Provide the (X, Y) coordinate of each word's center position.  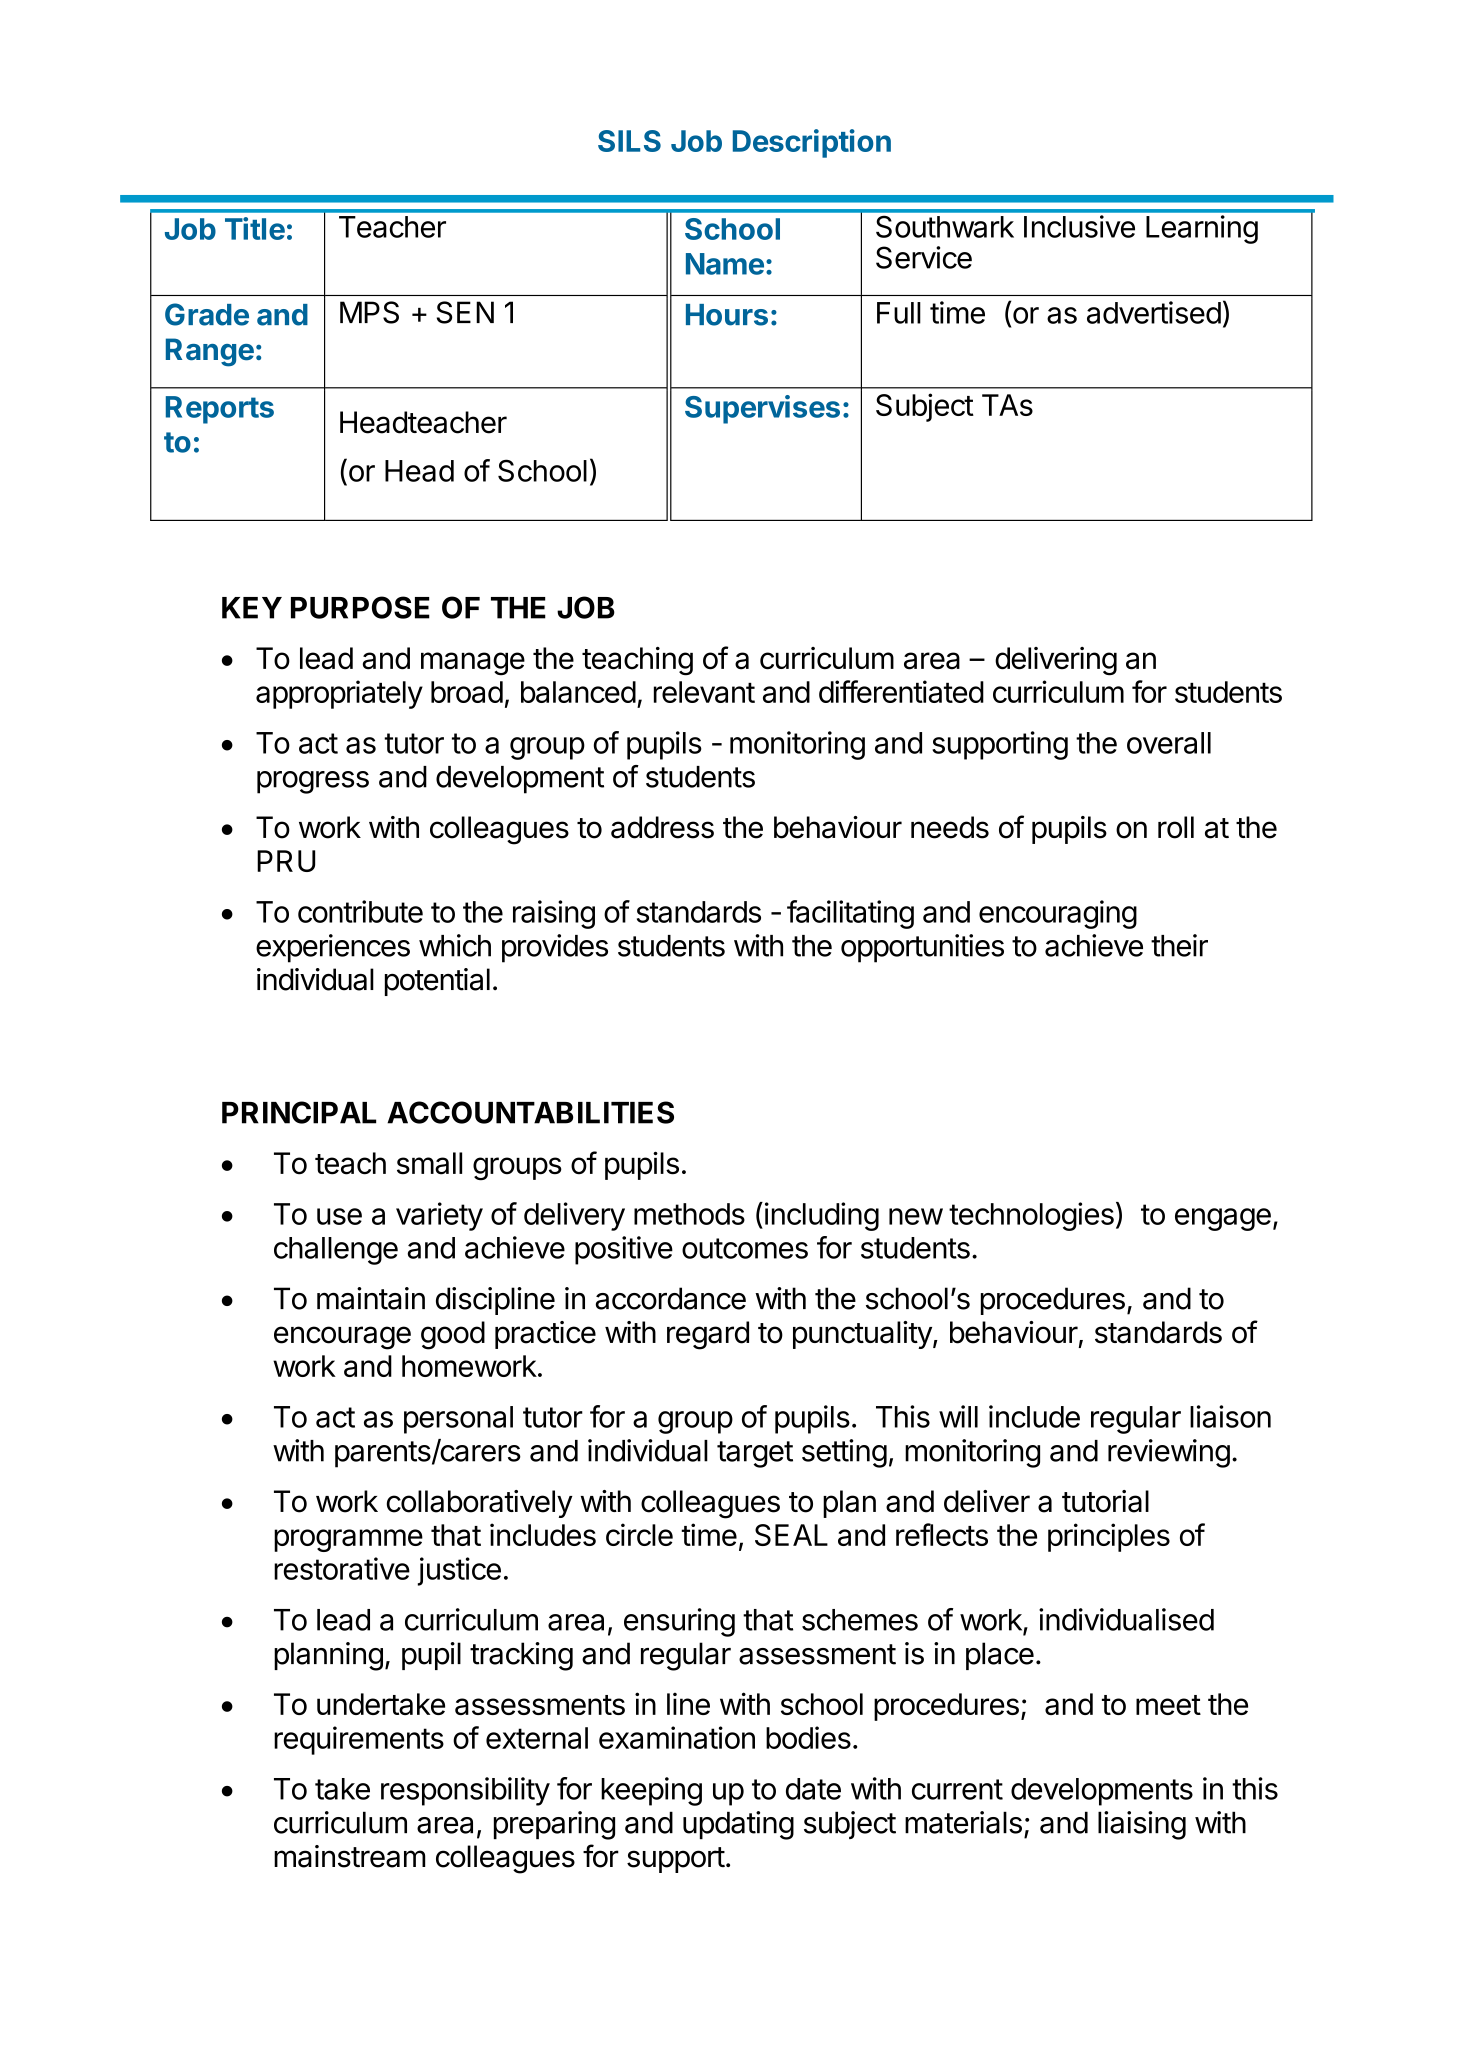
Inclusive (1079, 226)
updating (738, 1825)
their (1179, 945)
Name (725, 264)
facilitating (850, 914)
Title (255, 228)
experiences (333, 948)
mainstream (349, 1856)
